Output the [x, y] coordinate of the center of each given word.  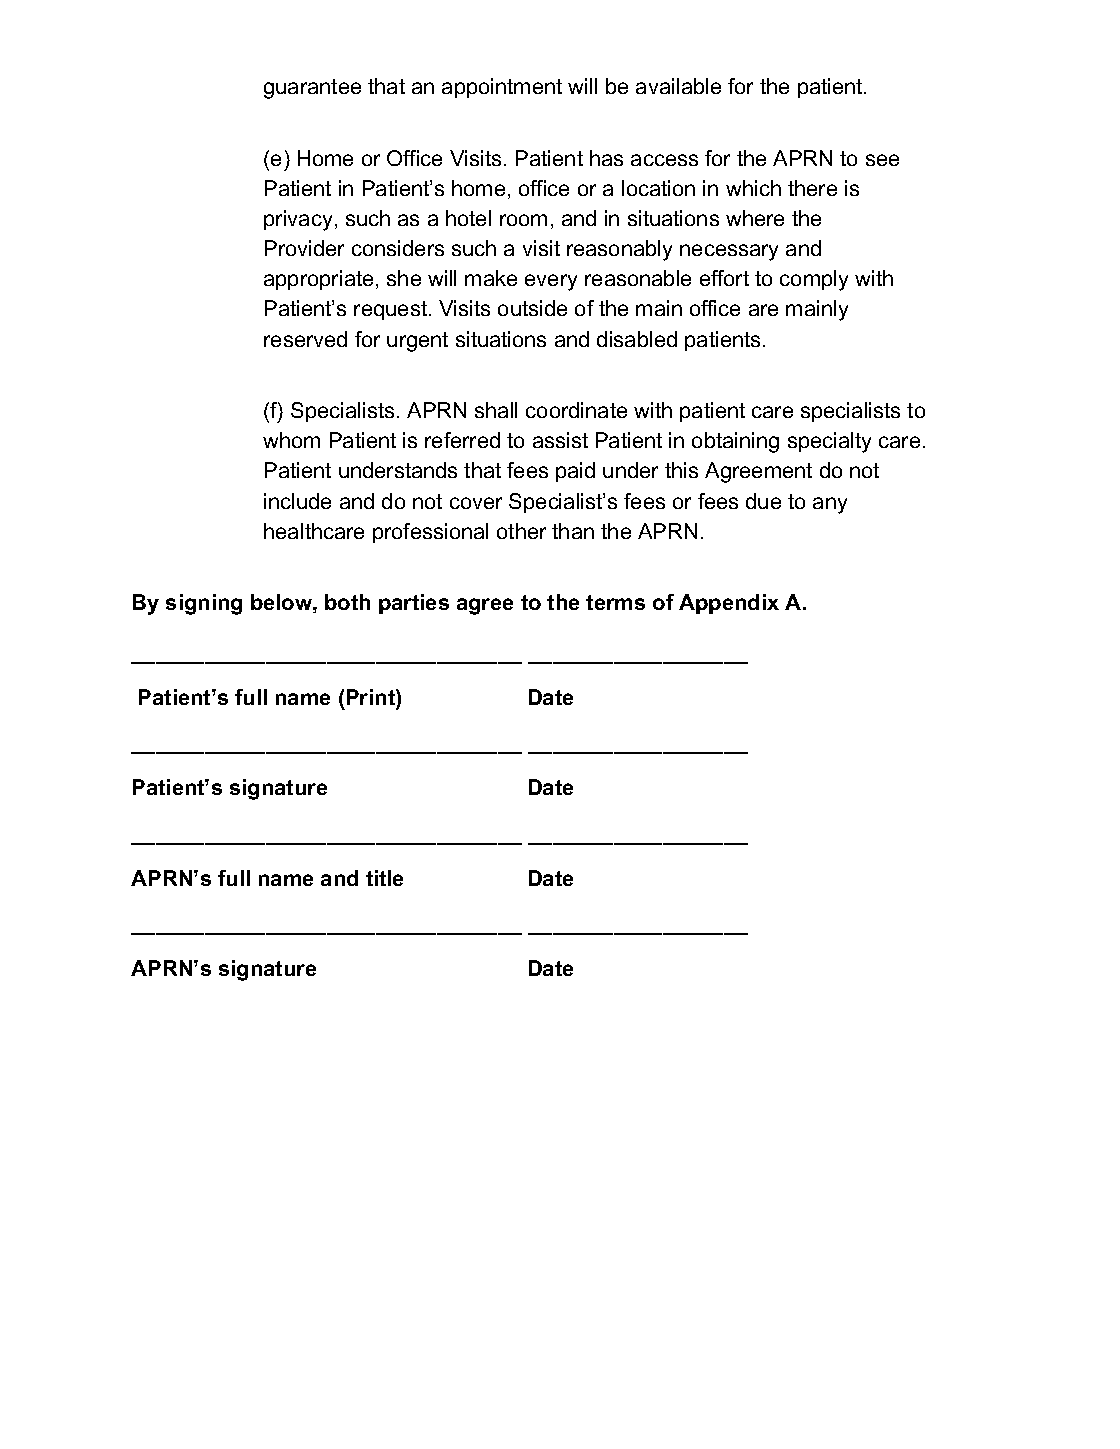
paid [575, 472]
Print [372, 697]
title [384, 878]
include [297, 501]
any [830, 505]
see [882, 160]
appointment [502, 88]
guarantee [312, 89]
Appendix [729, 604]
